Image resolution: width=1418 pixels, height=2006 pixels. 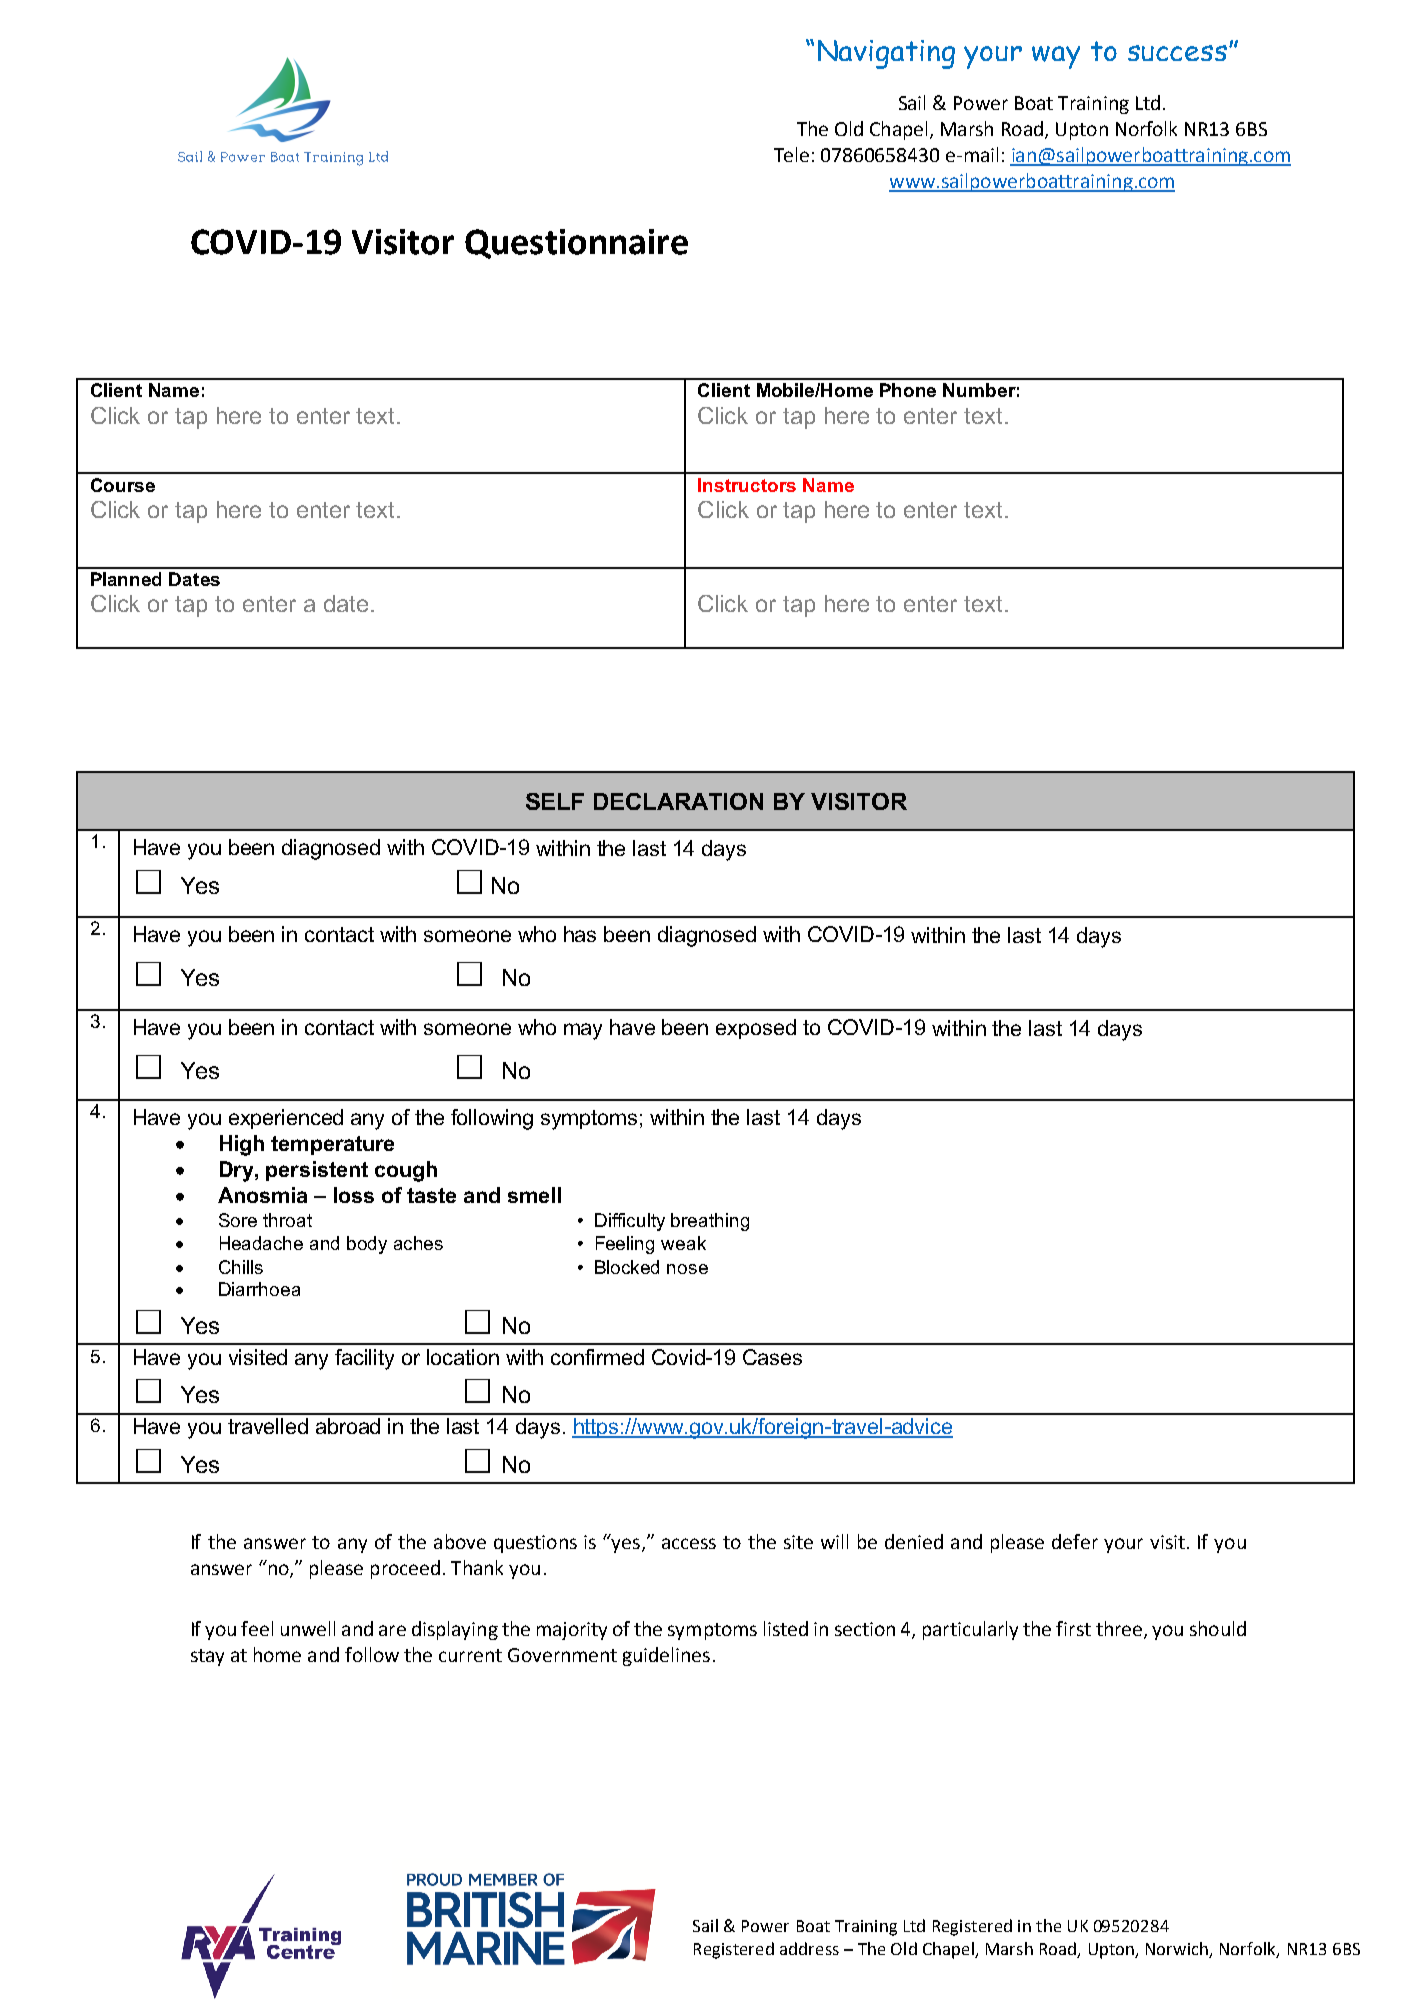 What do you see at coordinates (791, 154) in the document?
I see `Tele` at bounding box center [791, 154].
